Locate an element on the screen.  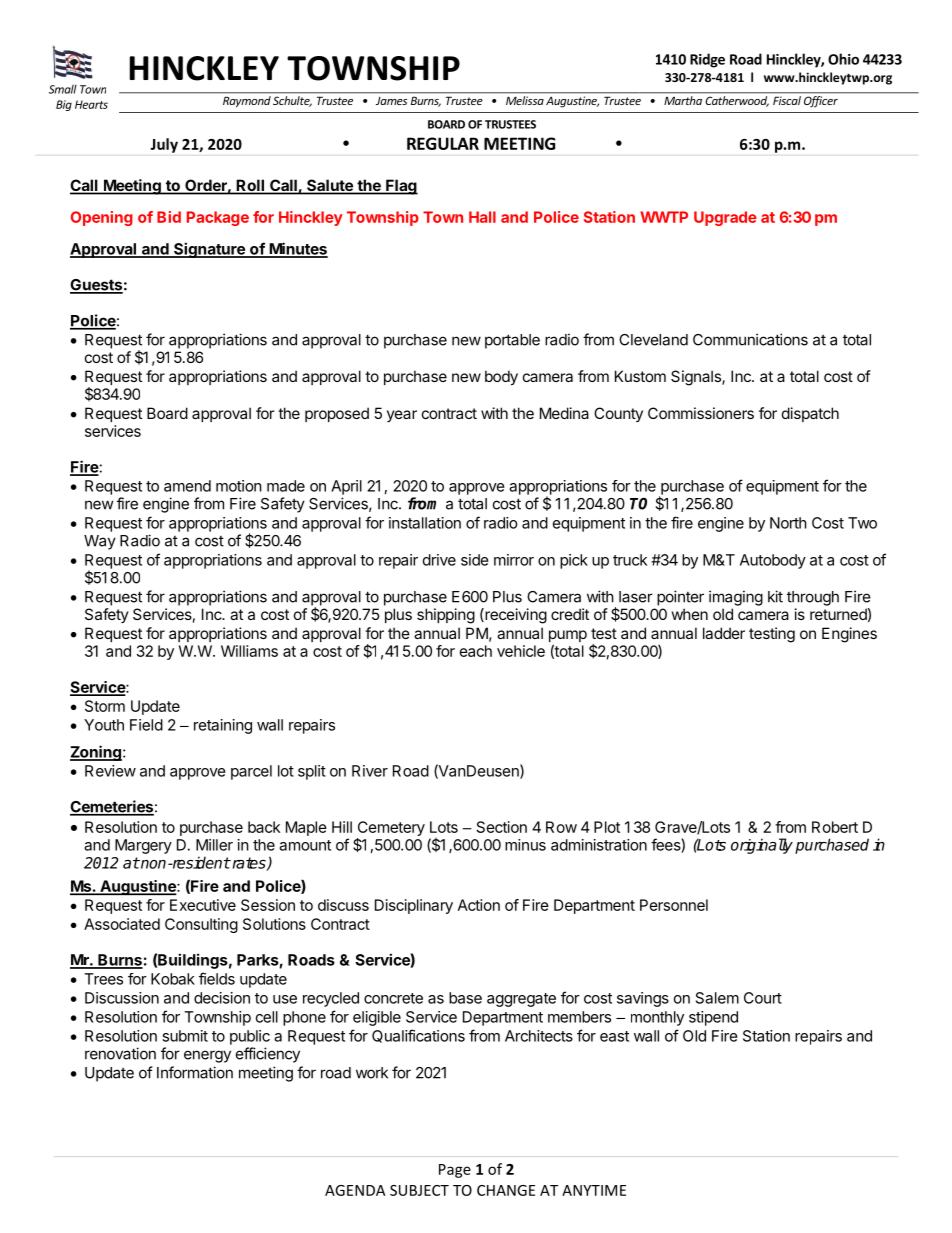
Williams is located at coordinates (249, 651).
